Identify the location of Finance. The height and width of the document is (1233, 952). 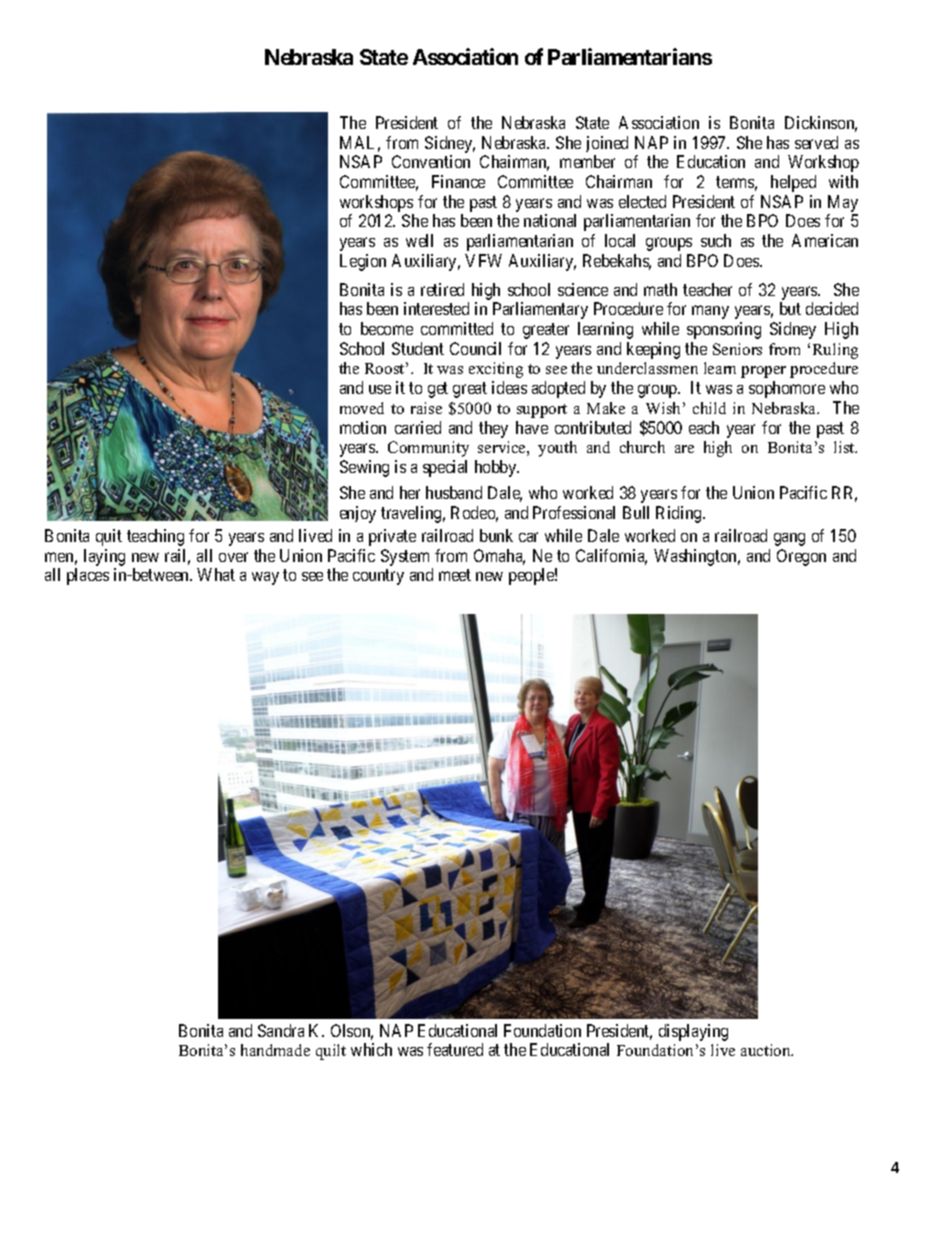
(458, 181).
